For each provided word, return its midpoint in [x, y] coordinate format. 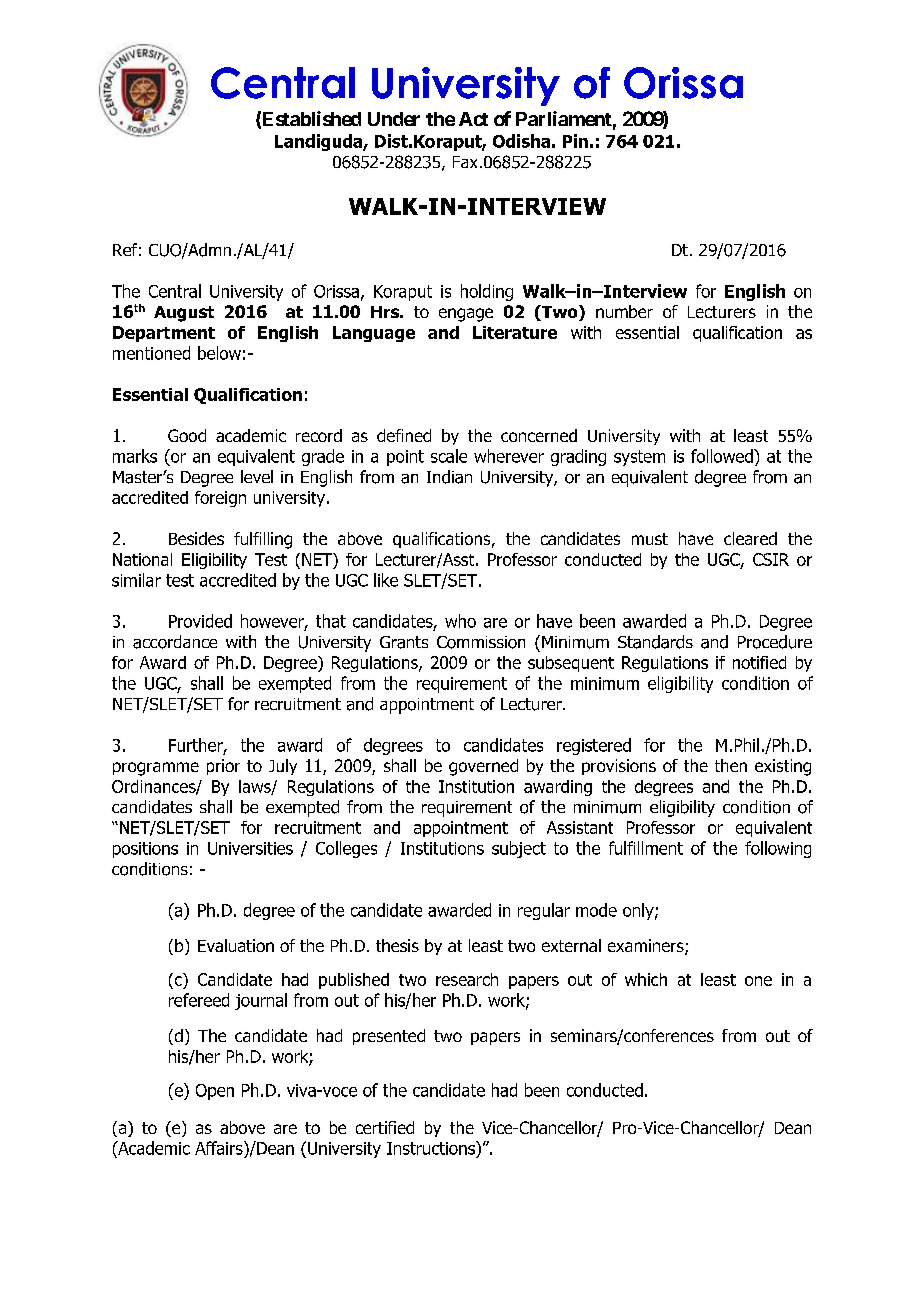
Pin [575, 141]
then [731, 765]
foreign [220, 499]
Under [394, 119]
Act [473, 119]
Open [215, 1092]
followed [723, 456]
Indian [449, 477]
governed [483, 767]
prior [223, 767]
